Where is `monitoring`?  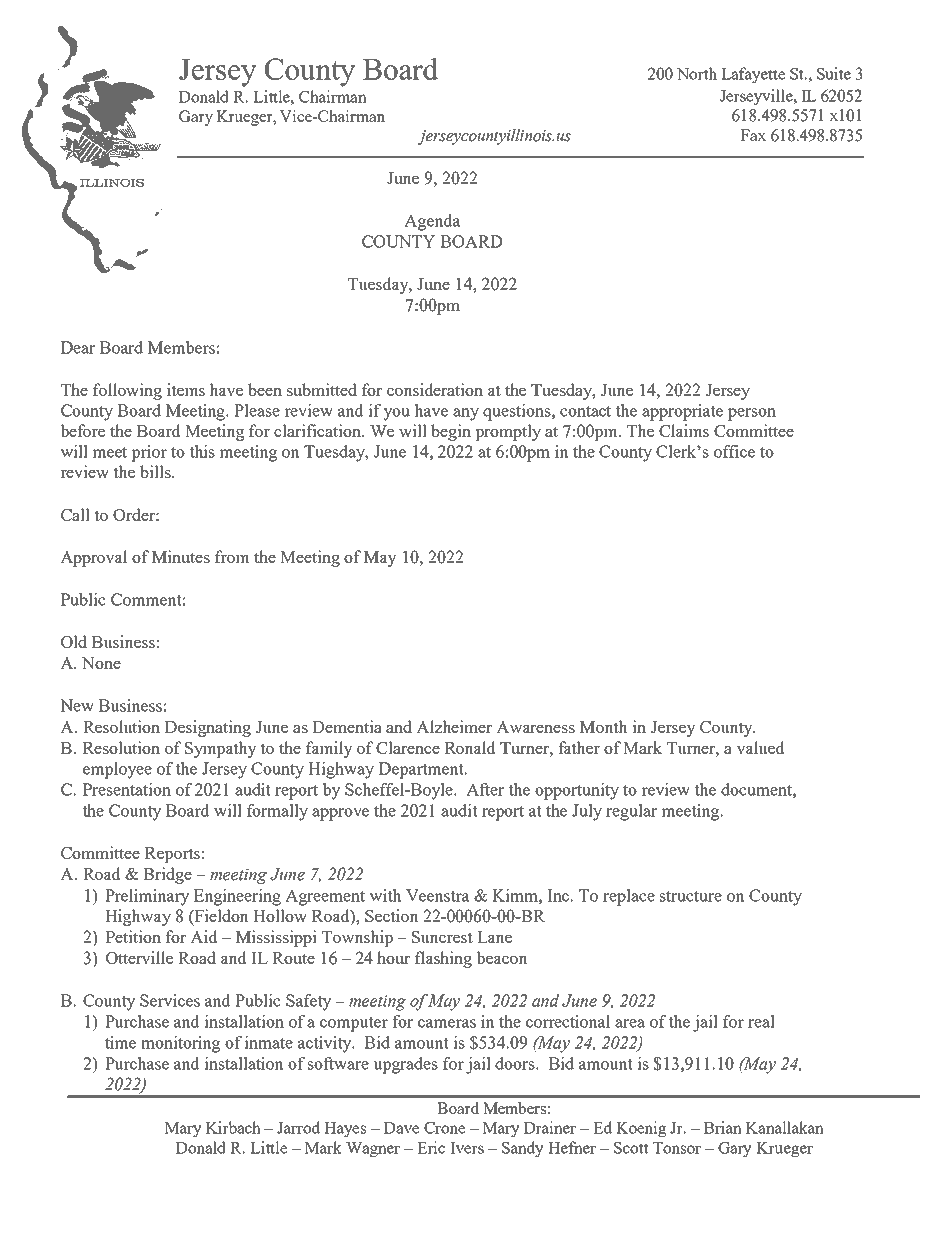
monitoring is located at coordinates (180, 1044).
